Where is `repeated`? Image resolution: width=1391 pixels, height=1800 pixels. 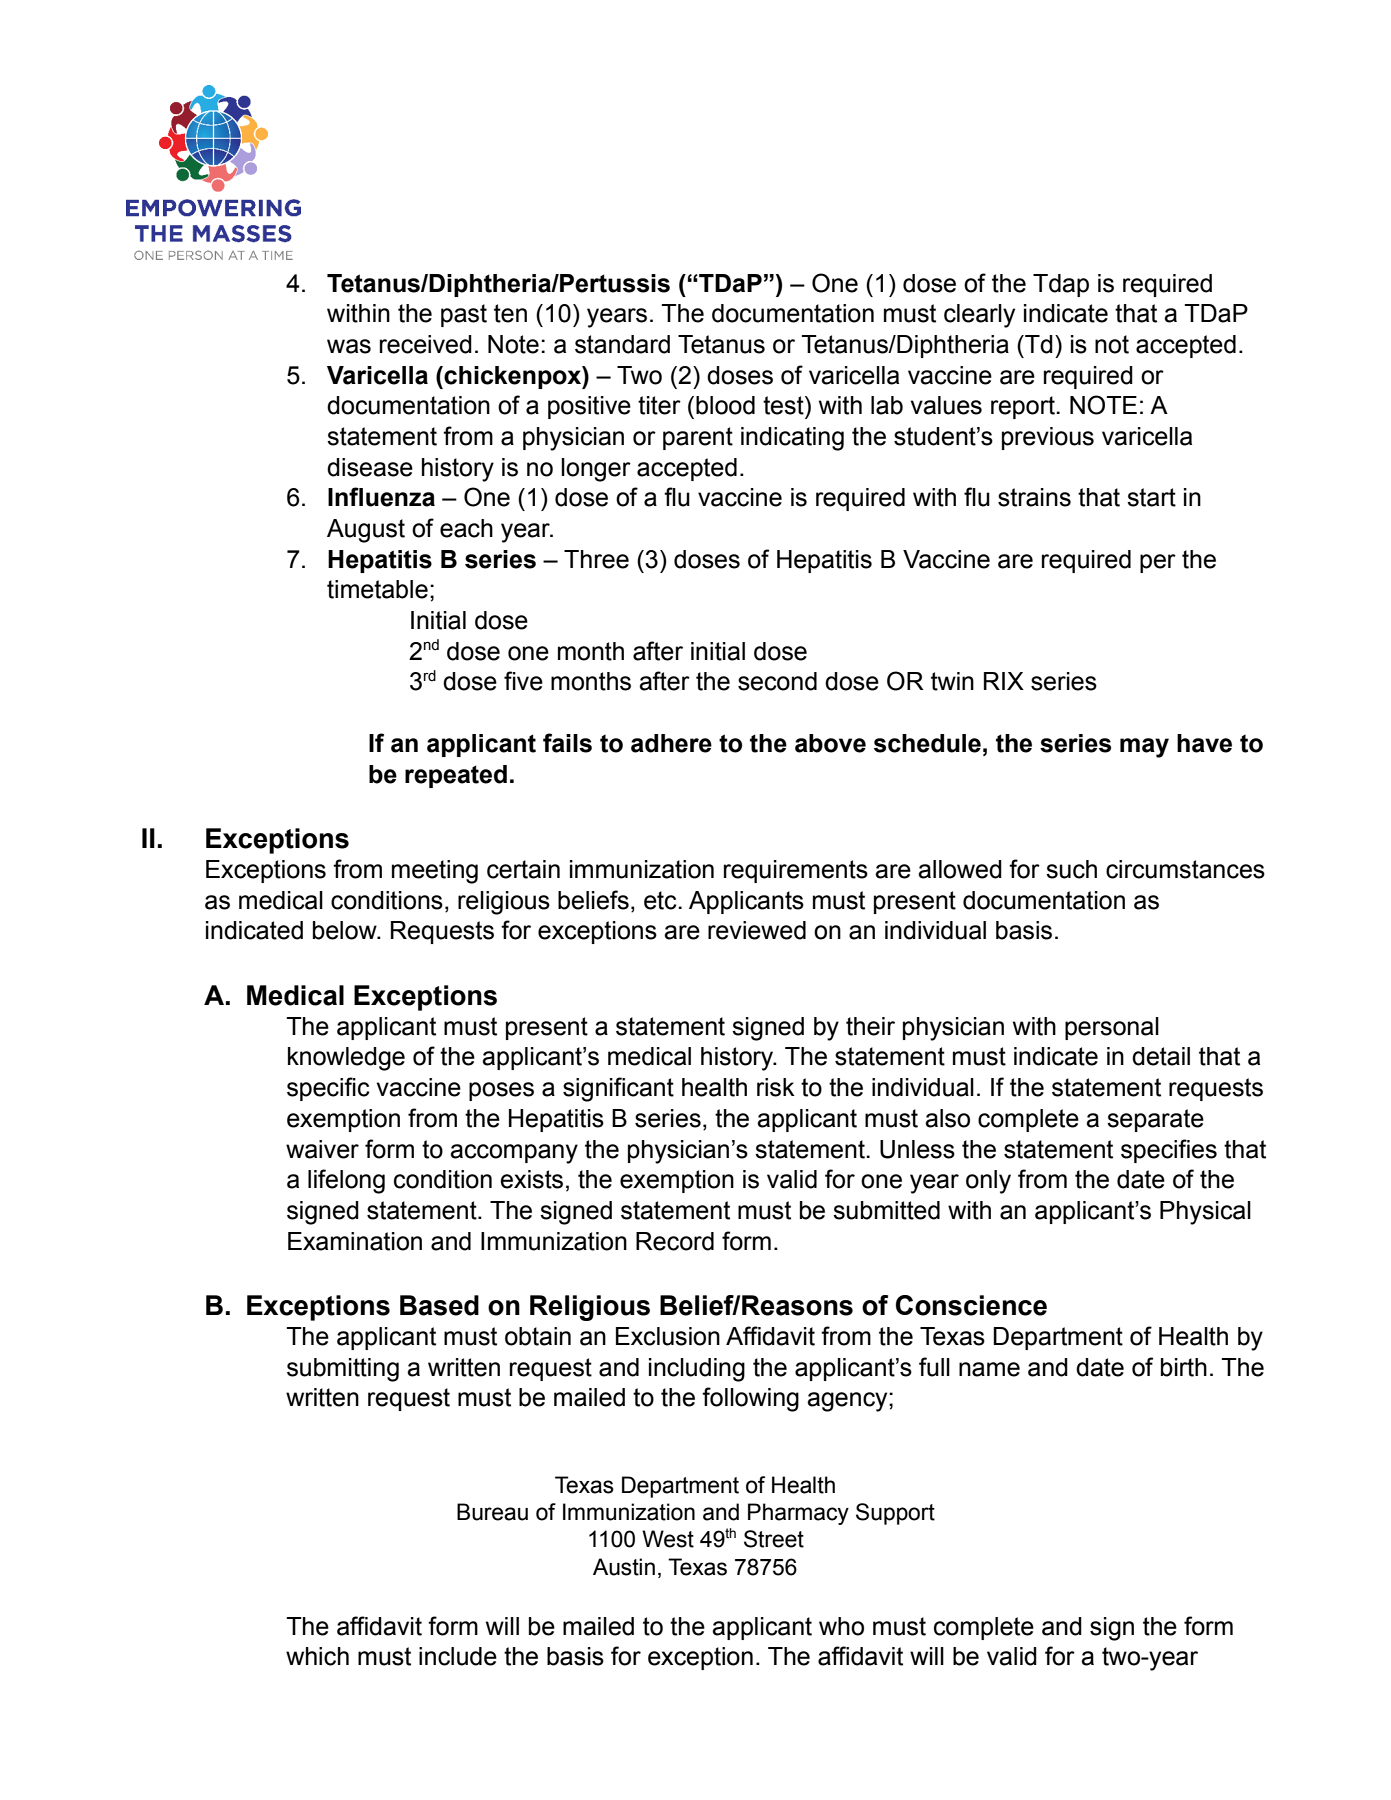
repeated is located at coordinates (456, 776).
